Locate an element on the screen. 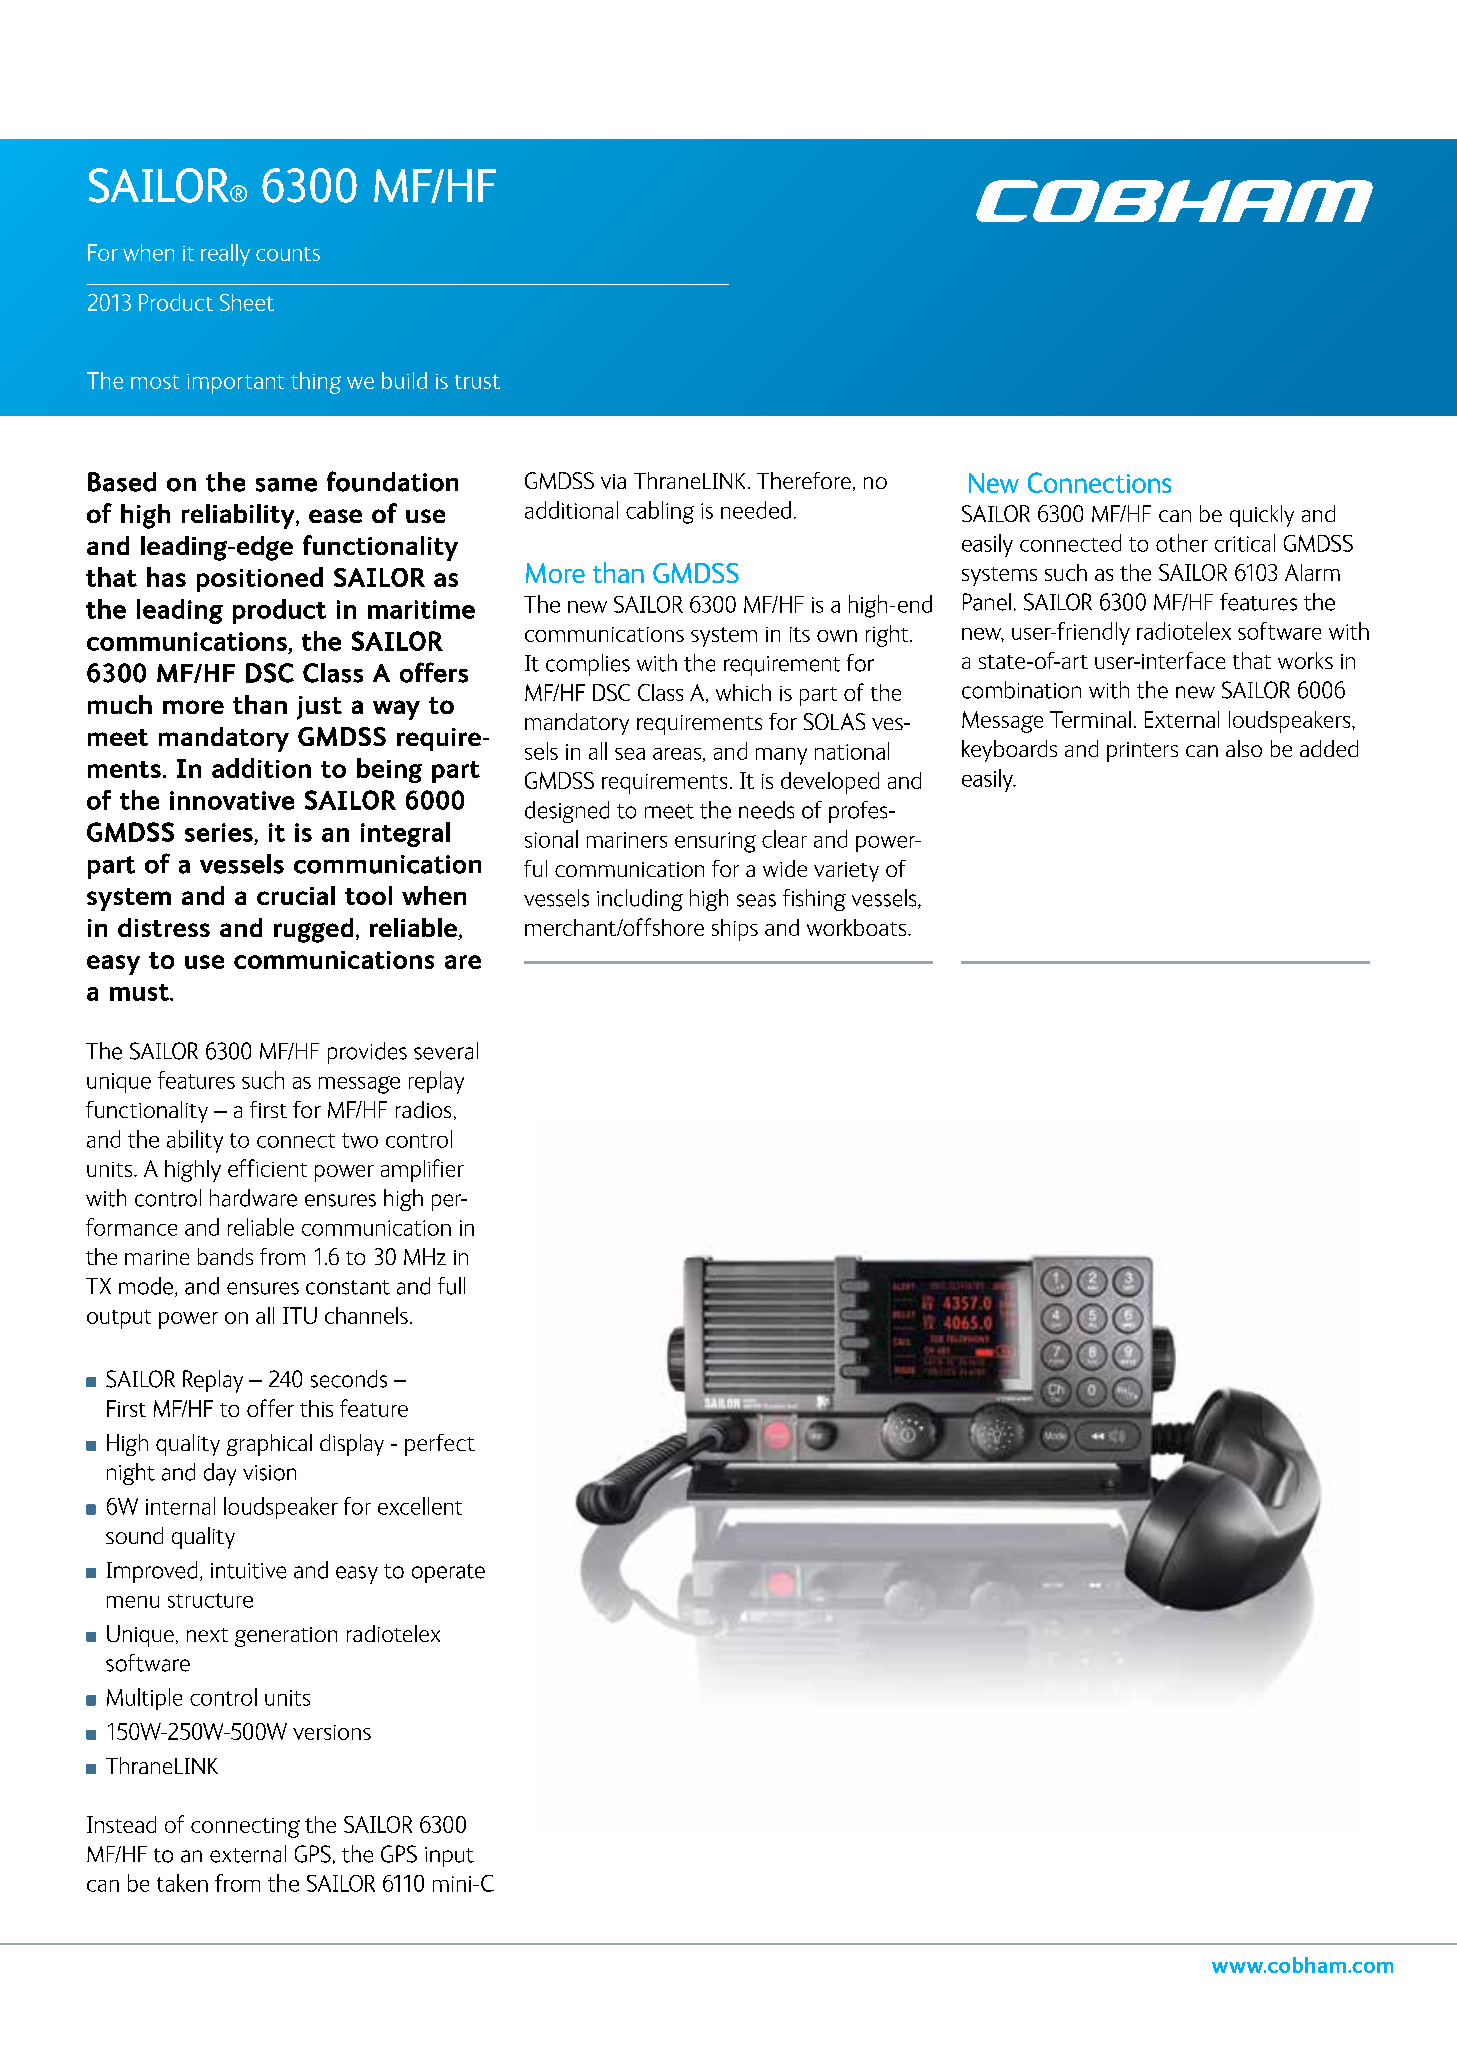 The image size is (1457, 2061). quickly is located at coordinates (1262, 516).
